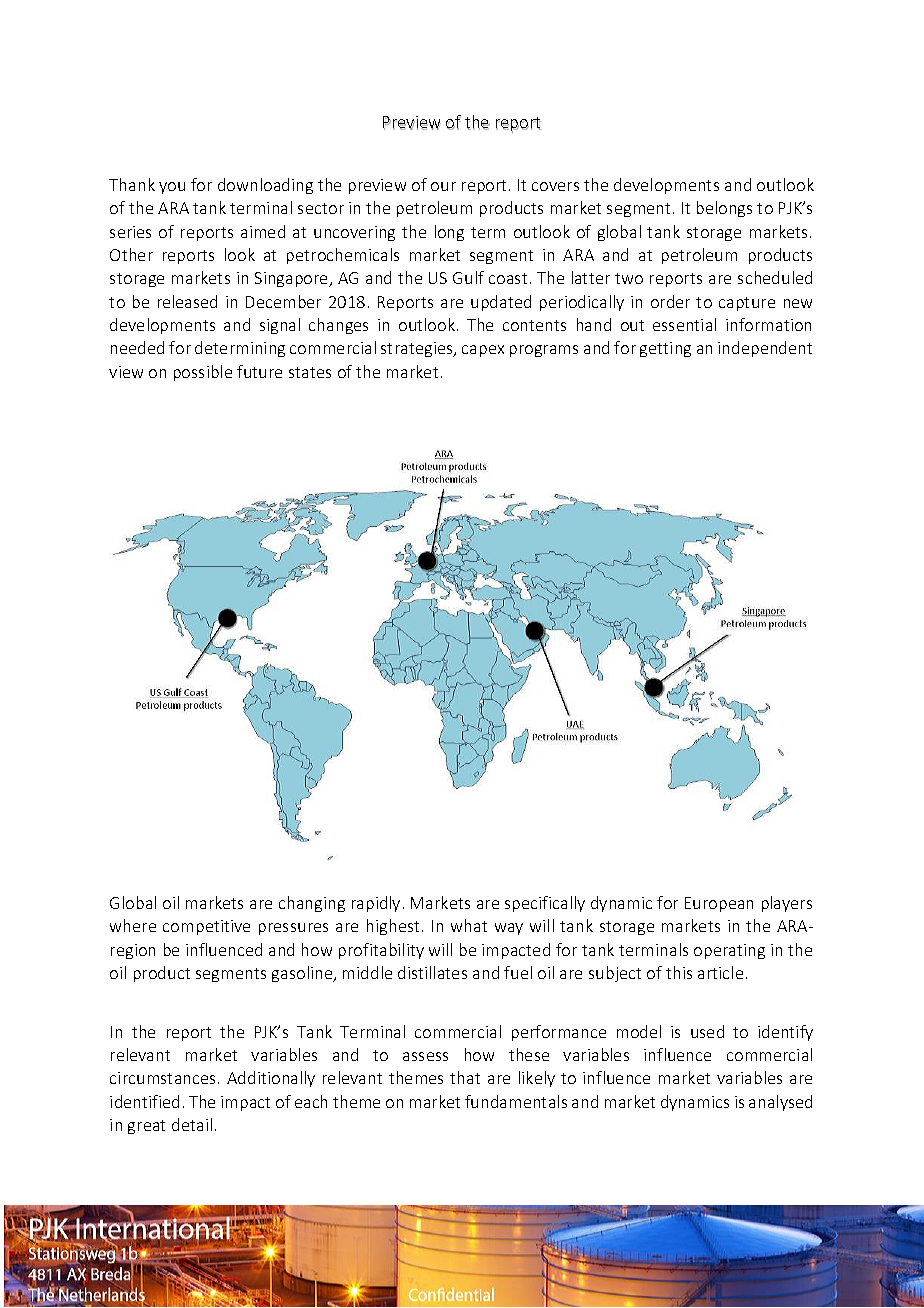 This screenshot has height=1308, width=924. What do you see at coordinates (443, 186) in the screenshot?
I see `our` at bounding box center [443, 186].
